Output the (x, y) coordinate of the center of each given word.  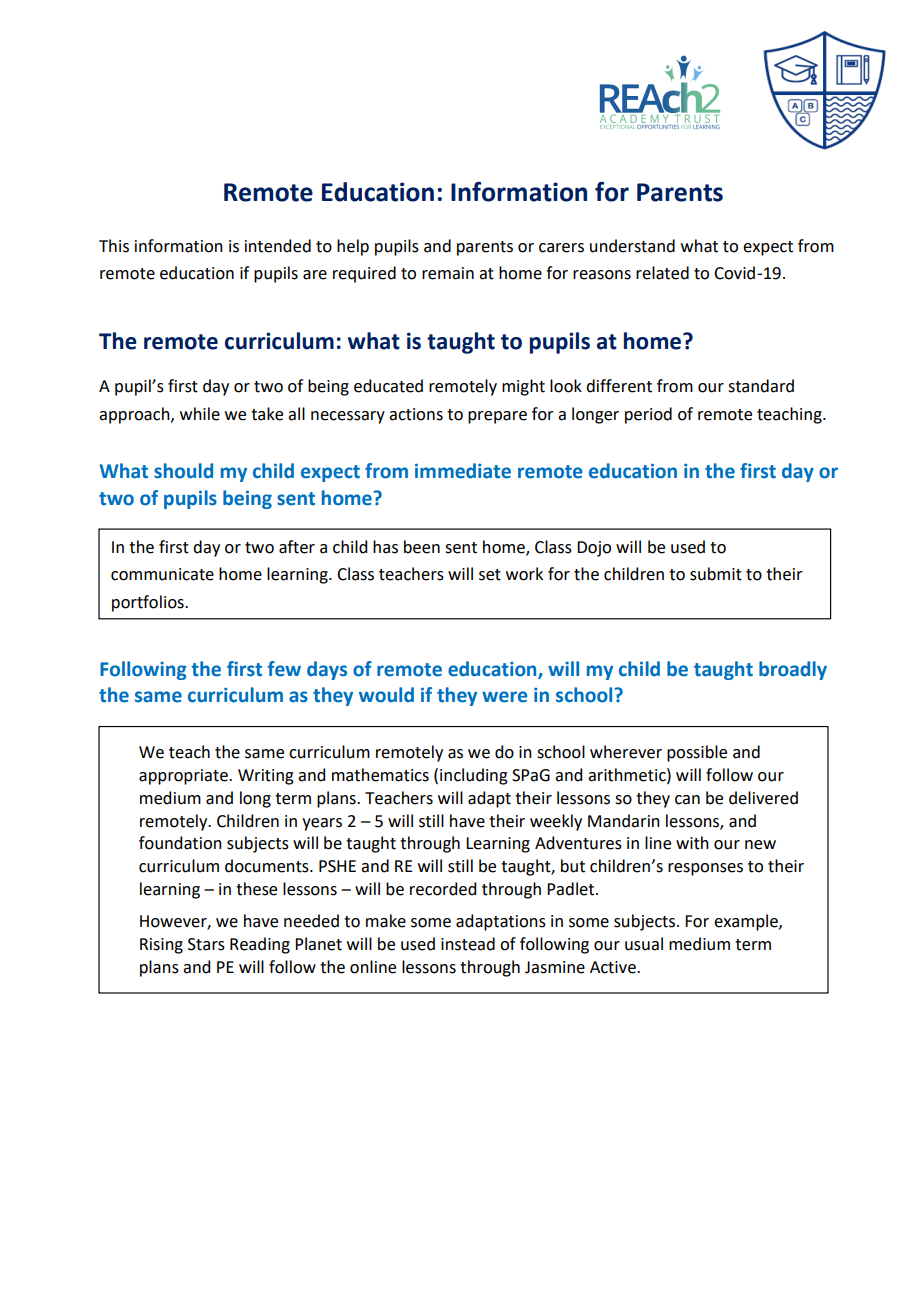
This (114, 246)
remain (448, 273)
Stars (206, 944)
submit (716, 574)
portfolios (149, 603)
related (662, 273)
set (490, 575)
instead (468, 944)
